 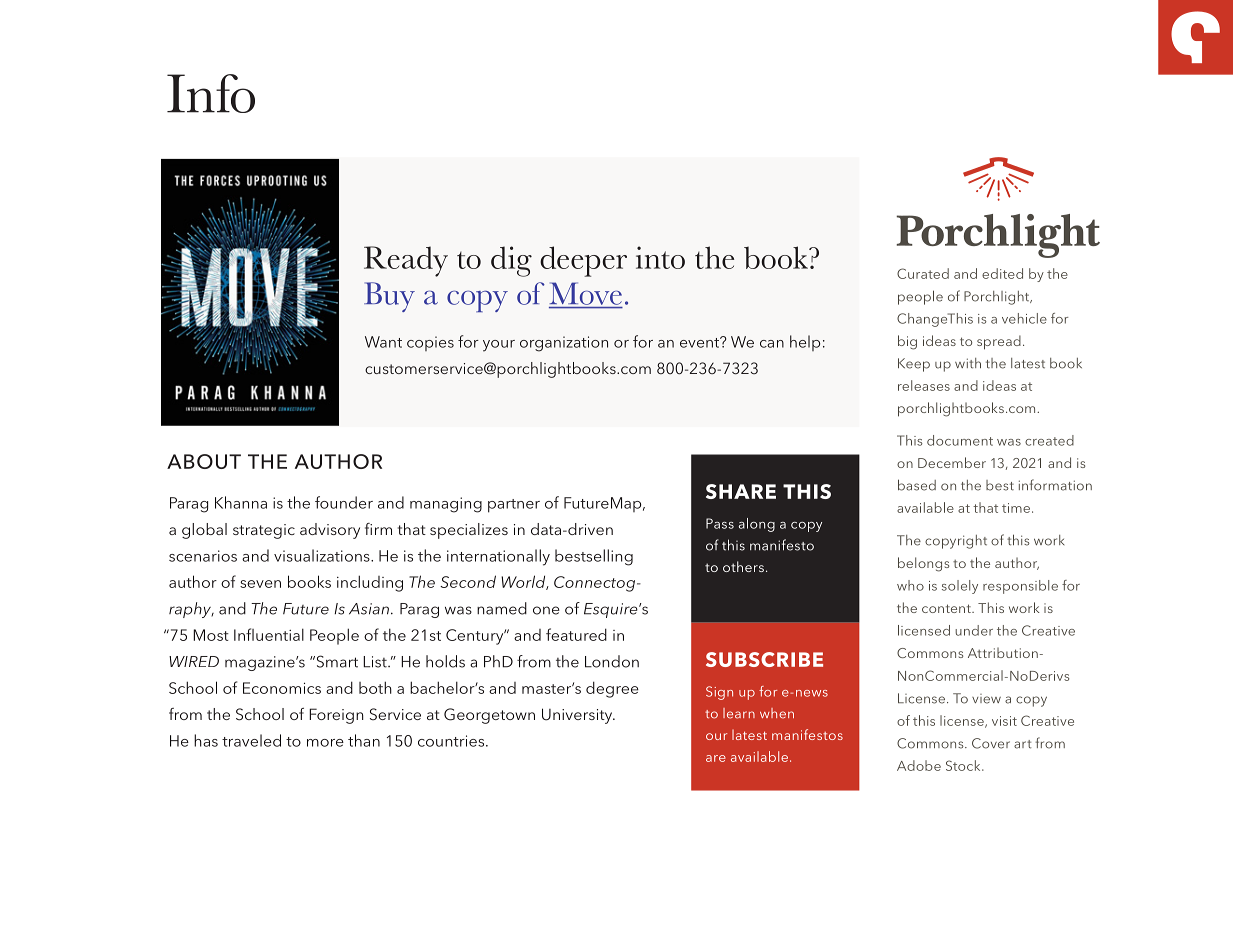 I want to click on Ready, so click(x=406, y=261).
